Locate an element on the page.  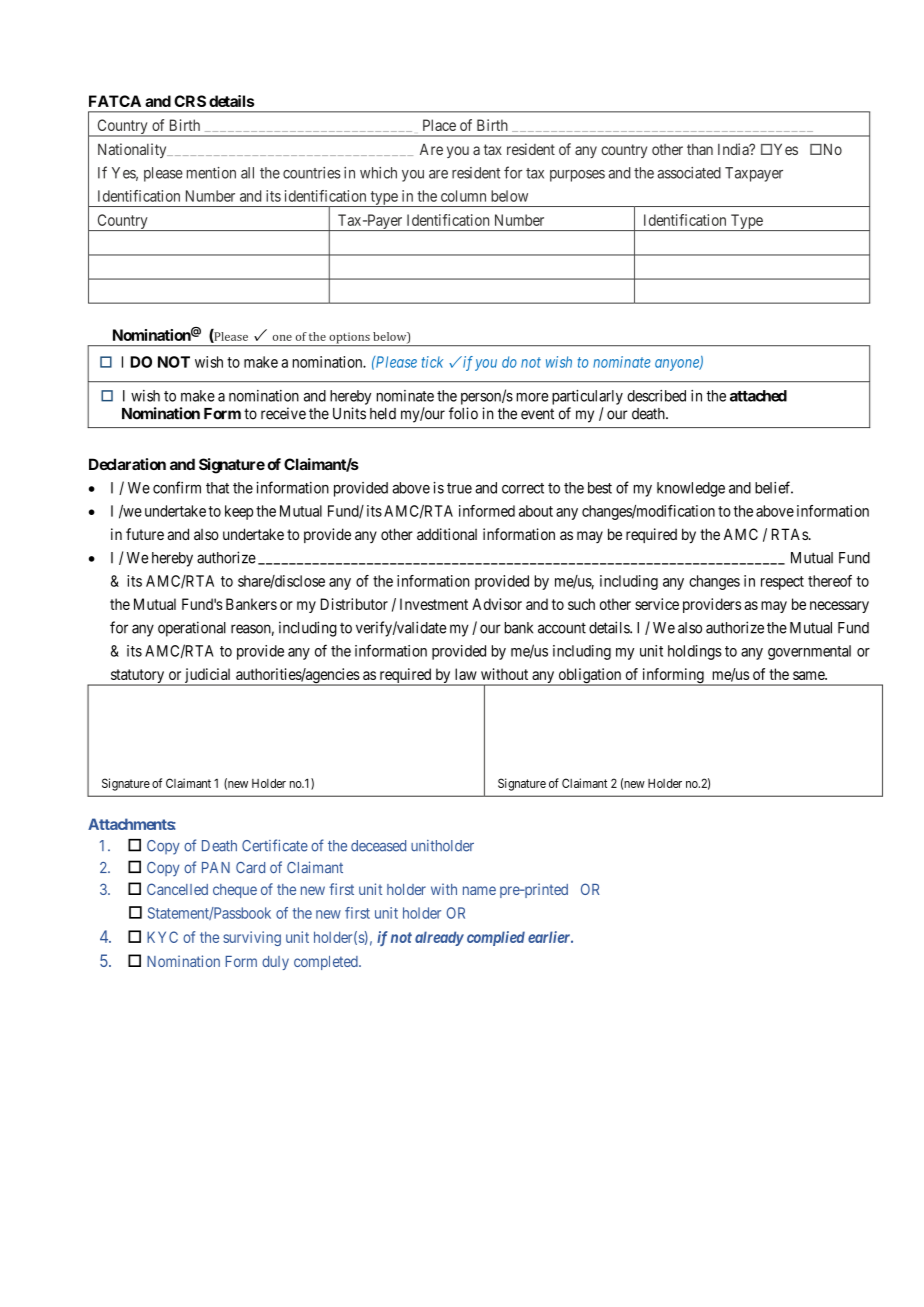
name is located at coordinates (479, 890).
